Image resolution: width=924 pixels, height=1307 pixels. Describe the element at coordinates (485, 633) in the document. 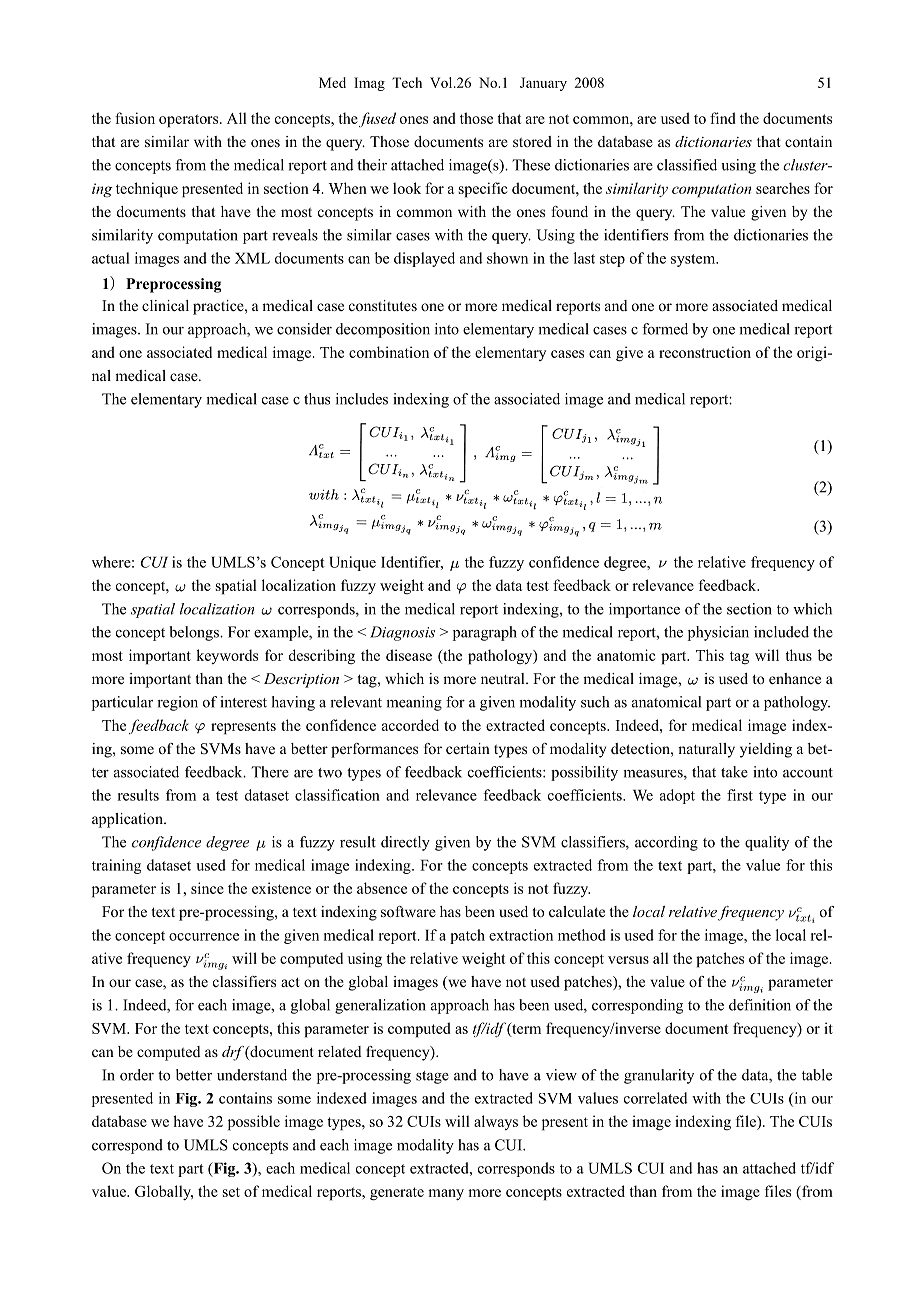

I see `paragraph` at that location.
